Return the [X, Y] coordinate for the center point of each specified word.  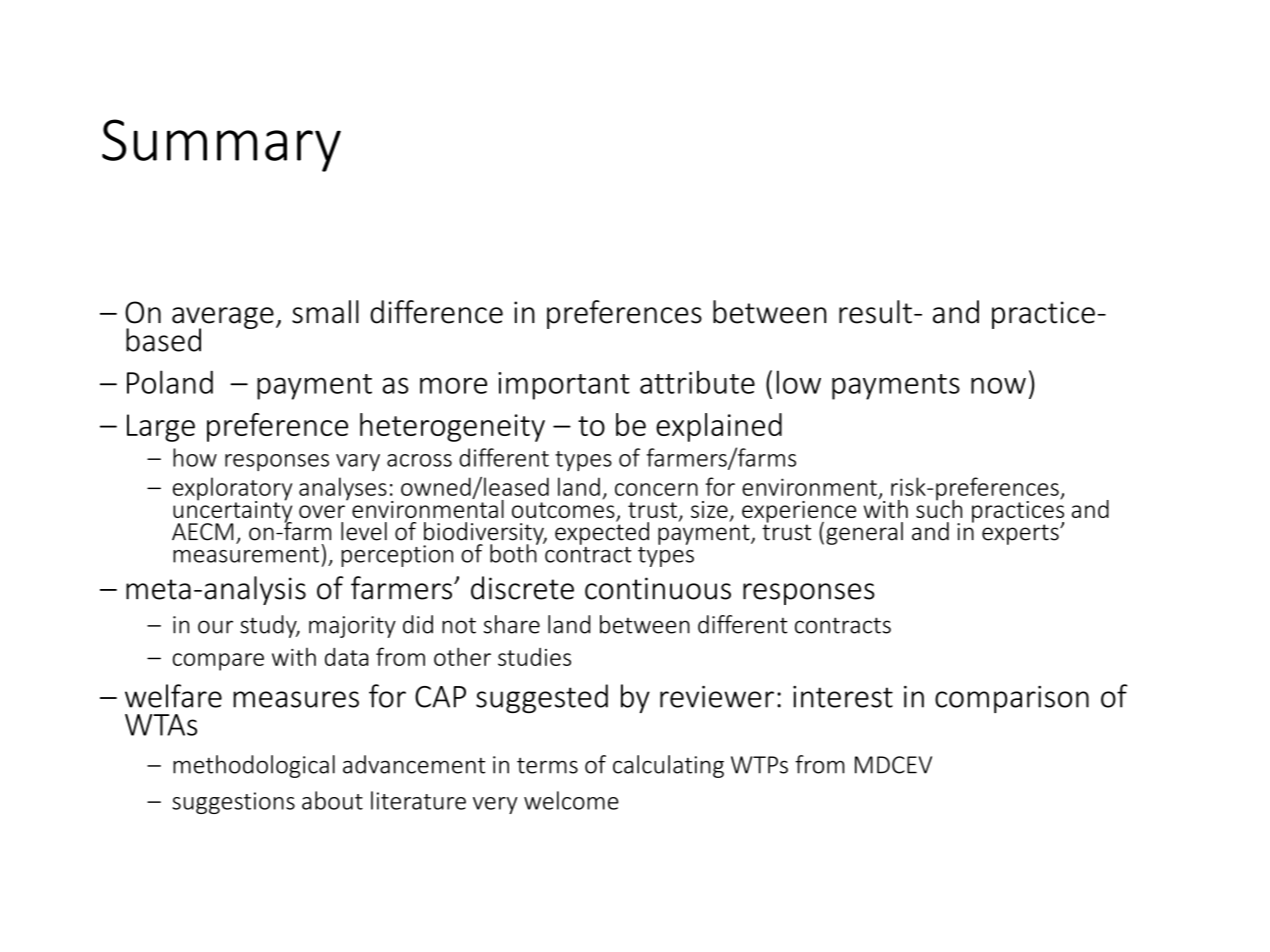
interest [843, 697]
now [998, 385]
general [864, 533]
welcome [571, 800]
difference [436, 312]
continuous [658, 588]
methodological [254, 766]
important [564, 386]
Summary [221, 145]
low [799, 382]
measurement [246, 555]
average [223, 319]
